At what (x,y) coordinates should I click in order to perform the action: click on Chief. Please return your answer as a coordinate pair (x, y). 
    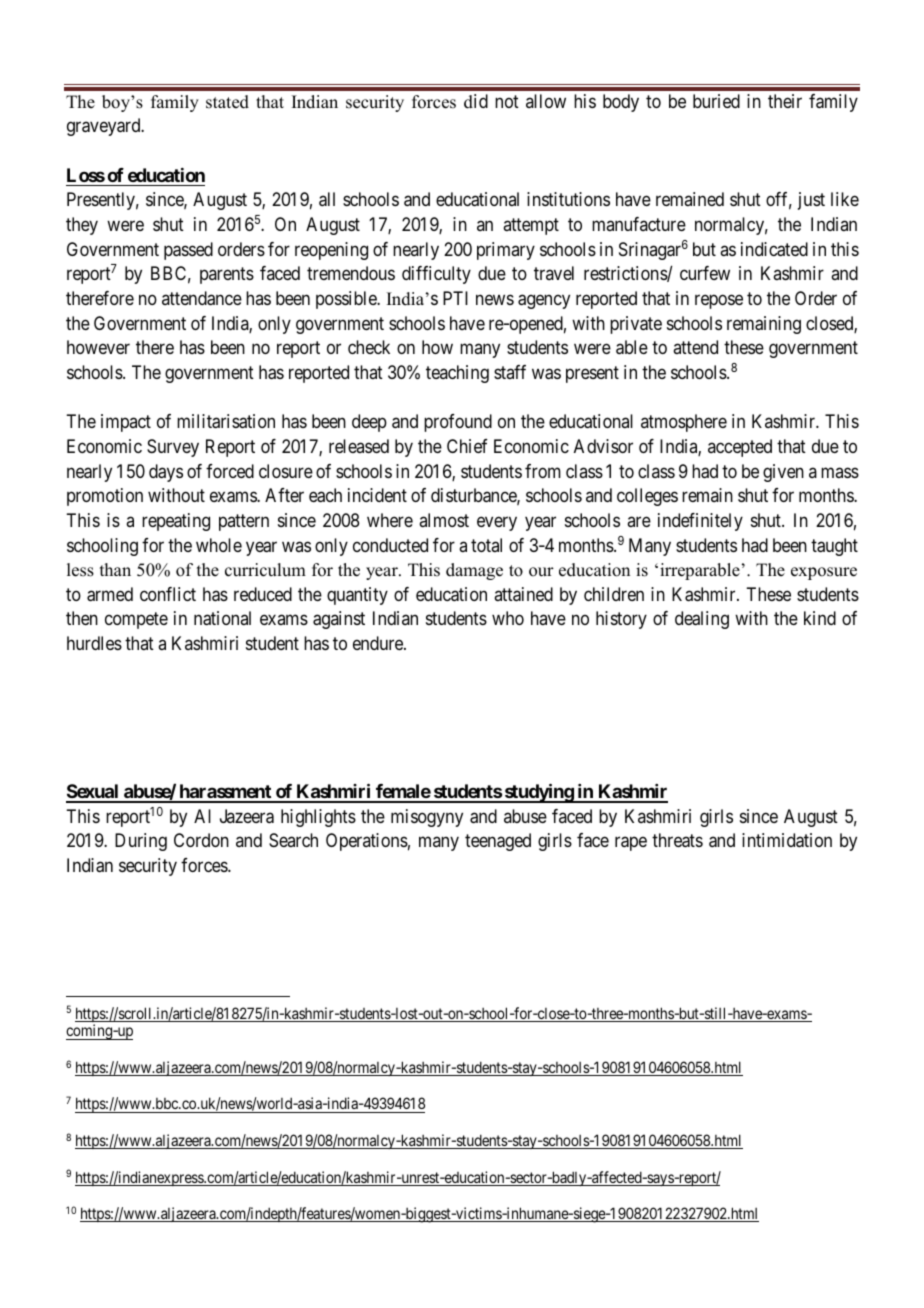
    Looking at the image, I should click on (467, 446).
